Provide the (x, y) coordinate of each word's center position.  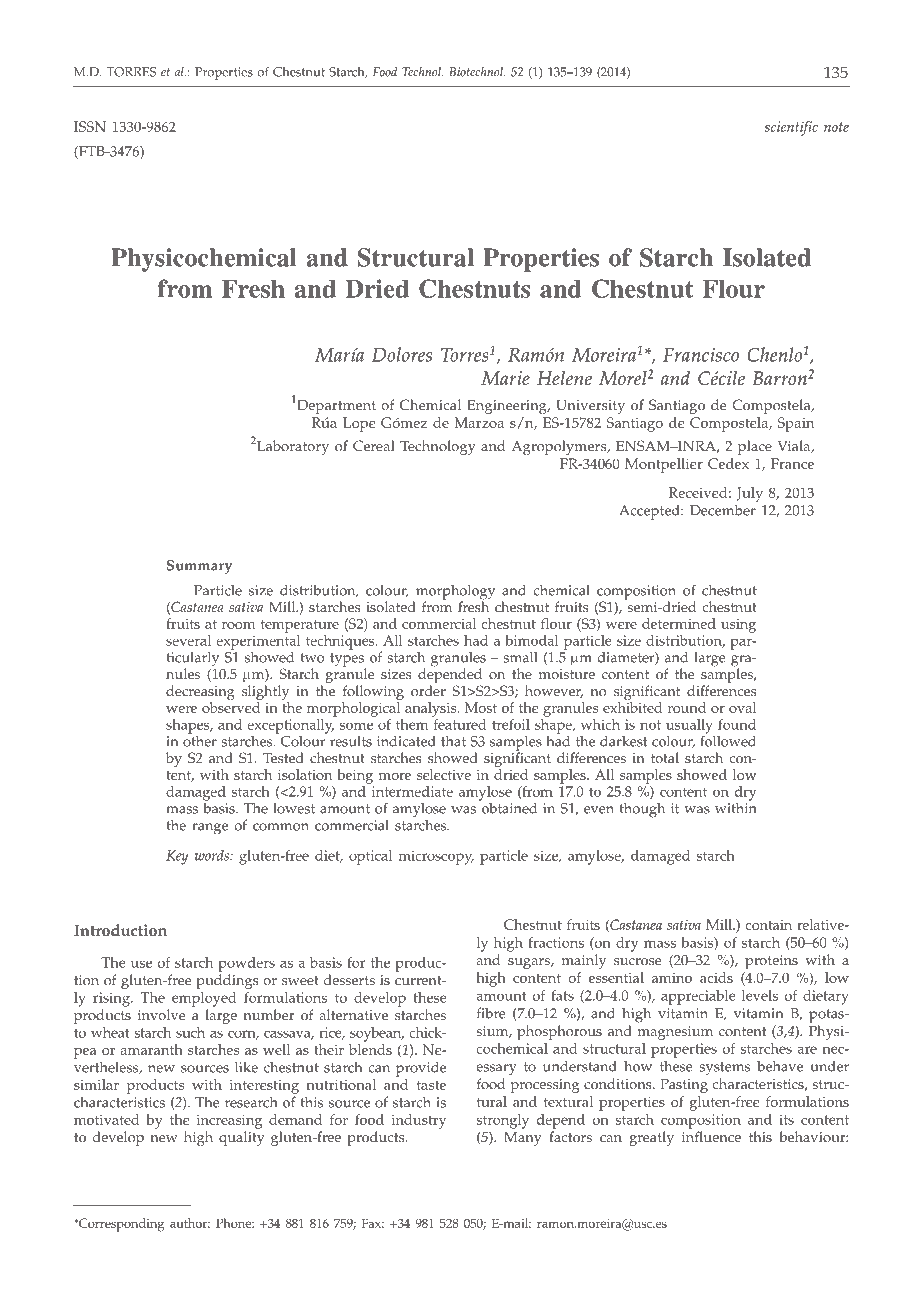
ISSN (90, 126)
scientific (791, 128)
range (210, 829)
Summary (199, 567)
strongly (503, 1121)
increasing (229, 1122)
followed (728, 740)
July (750, 494)
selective (444, 774)
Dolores (402, 354)
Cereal (374, 446)
